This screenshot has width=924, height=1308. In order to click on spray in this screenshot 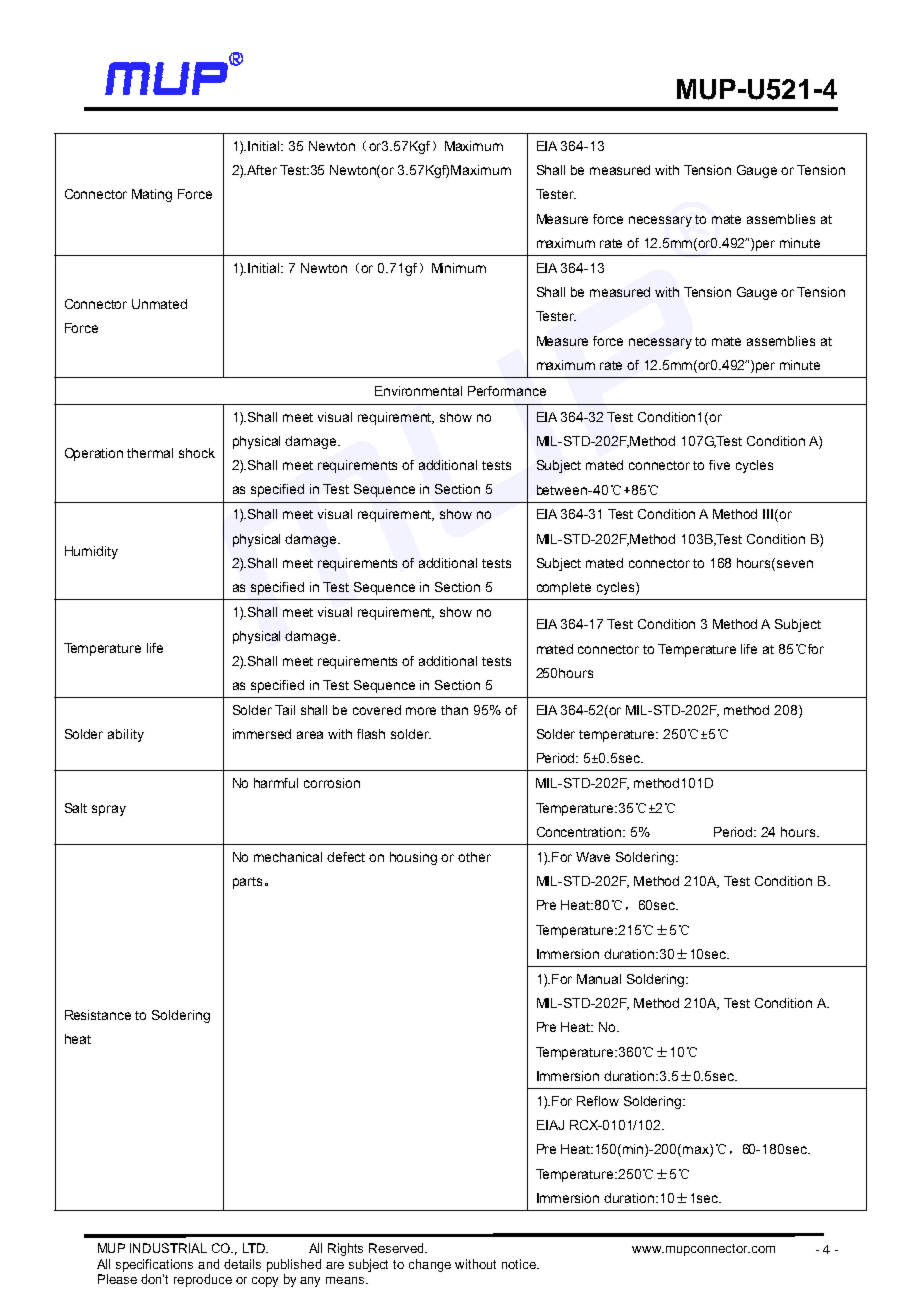, I will do `click(109, 810)`.
